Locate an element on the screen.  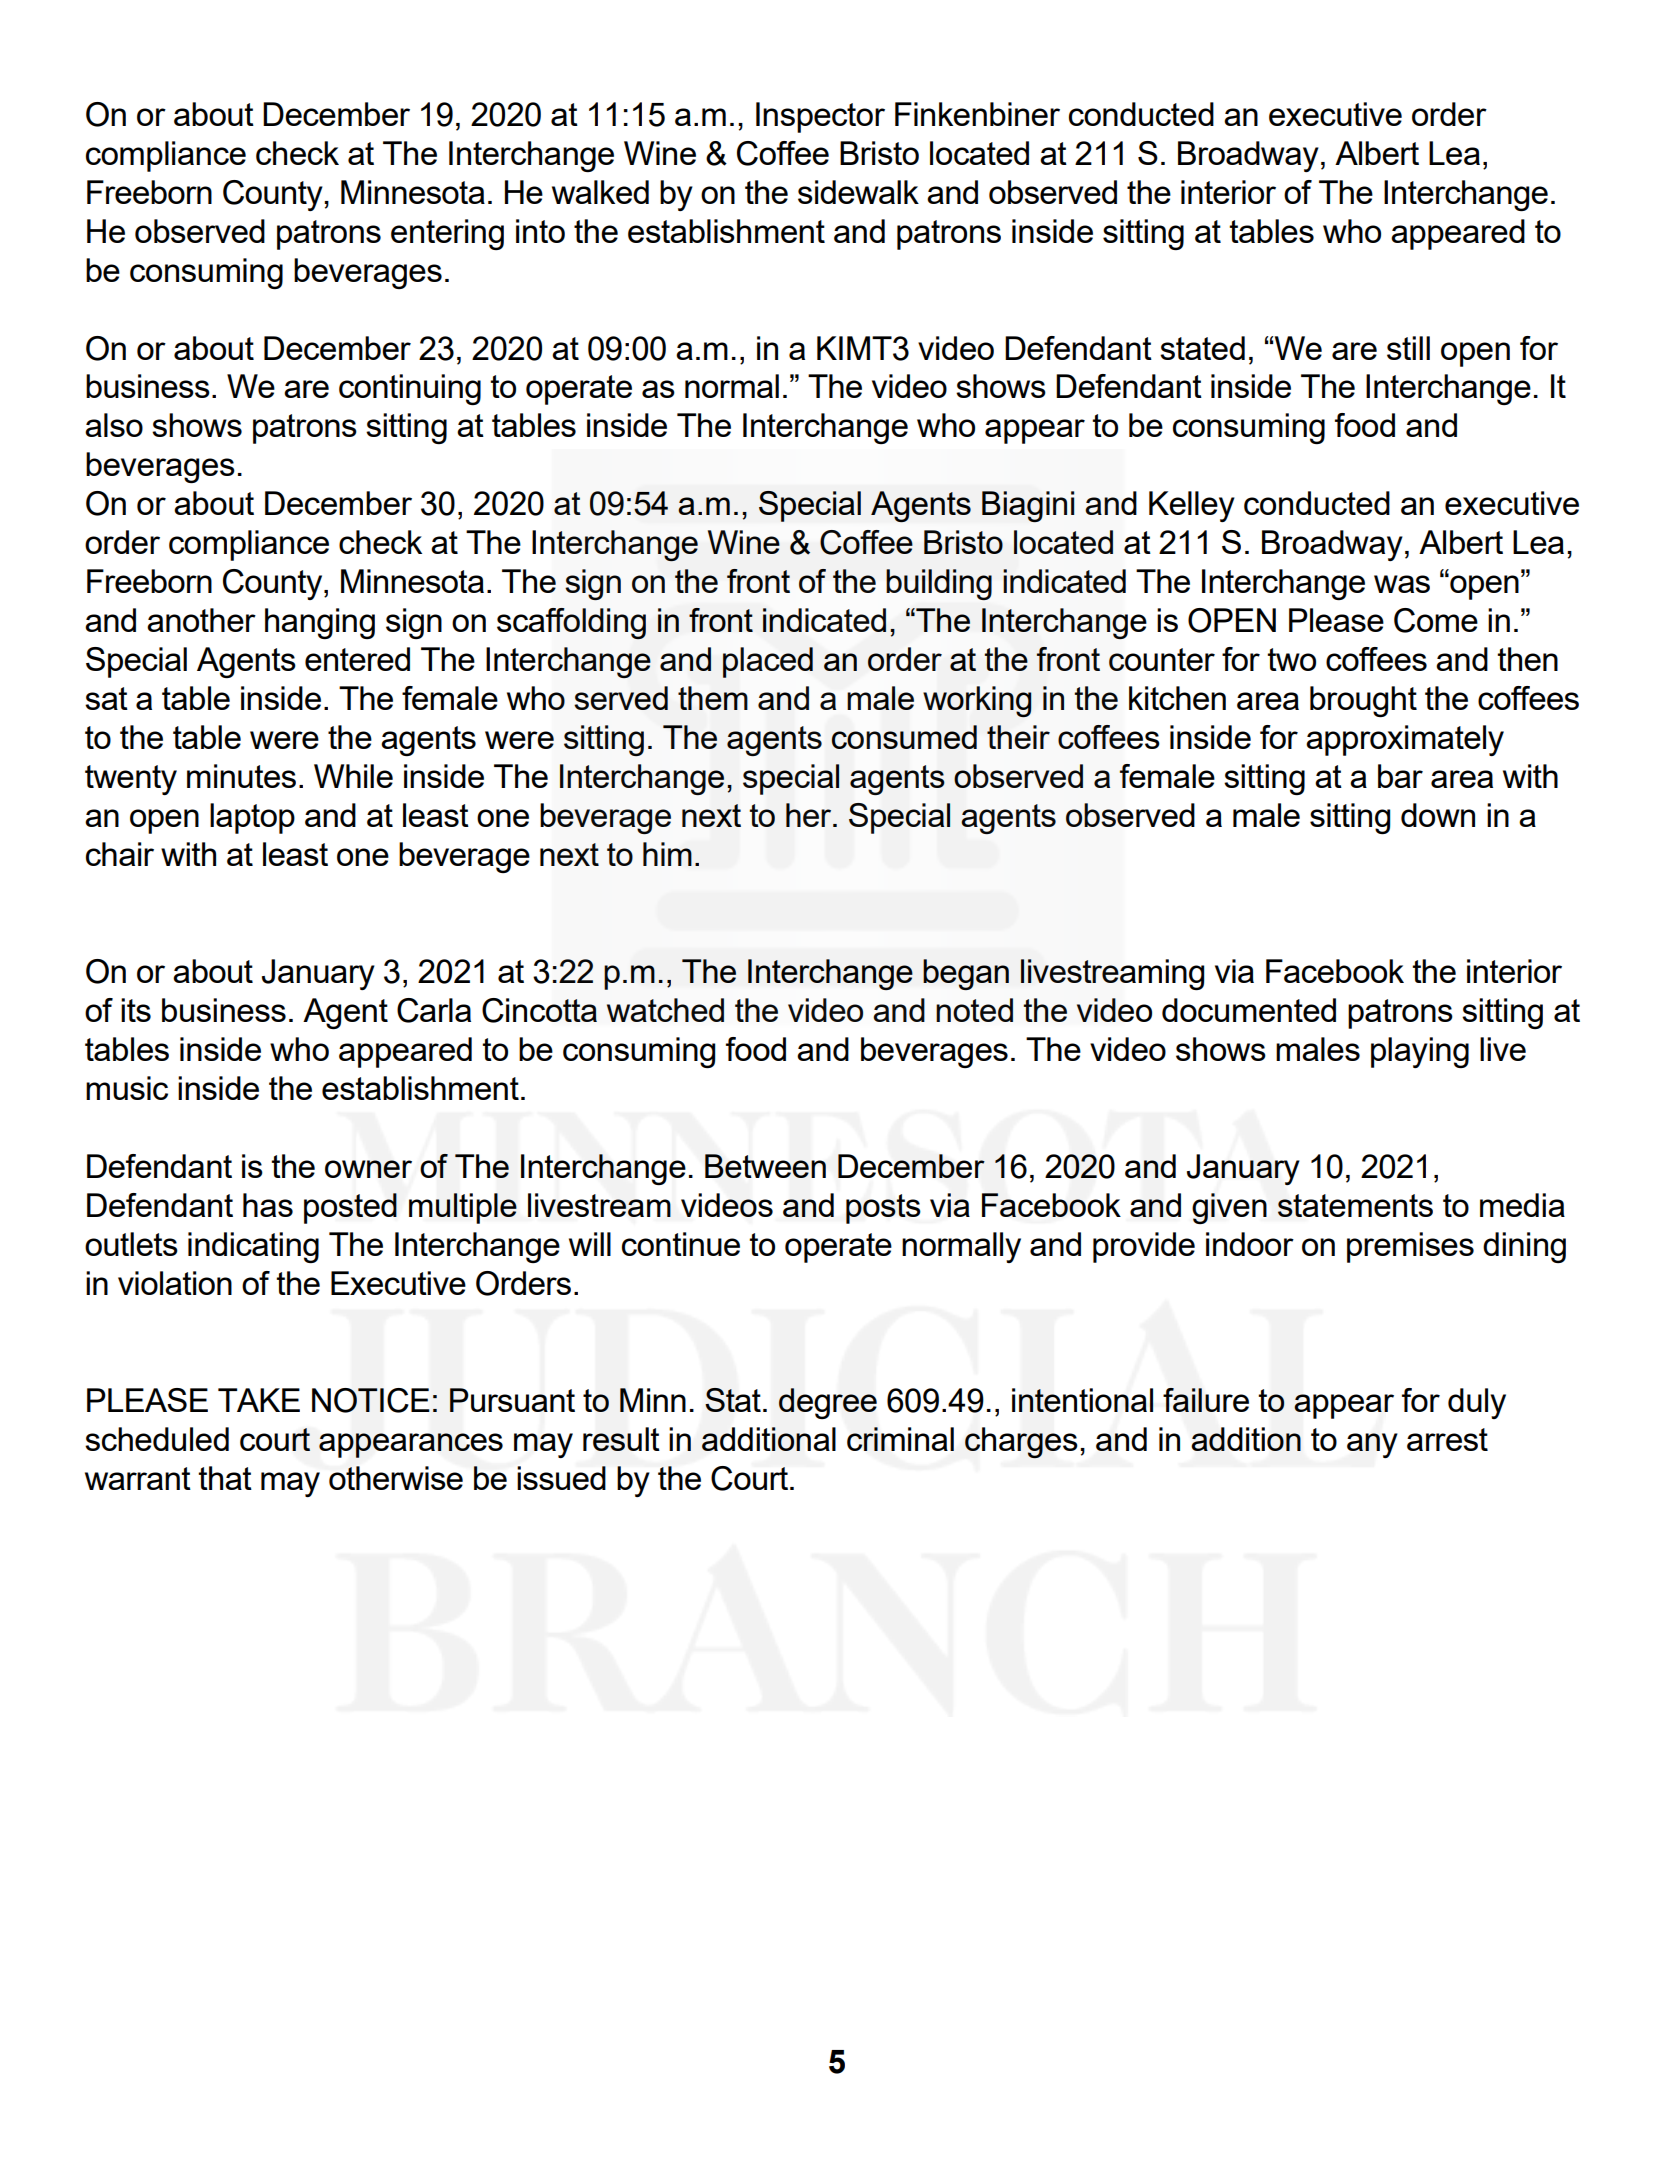
Between is located at coordinates (765, 1166).
